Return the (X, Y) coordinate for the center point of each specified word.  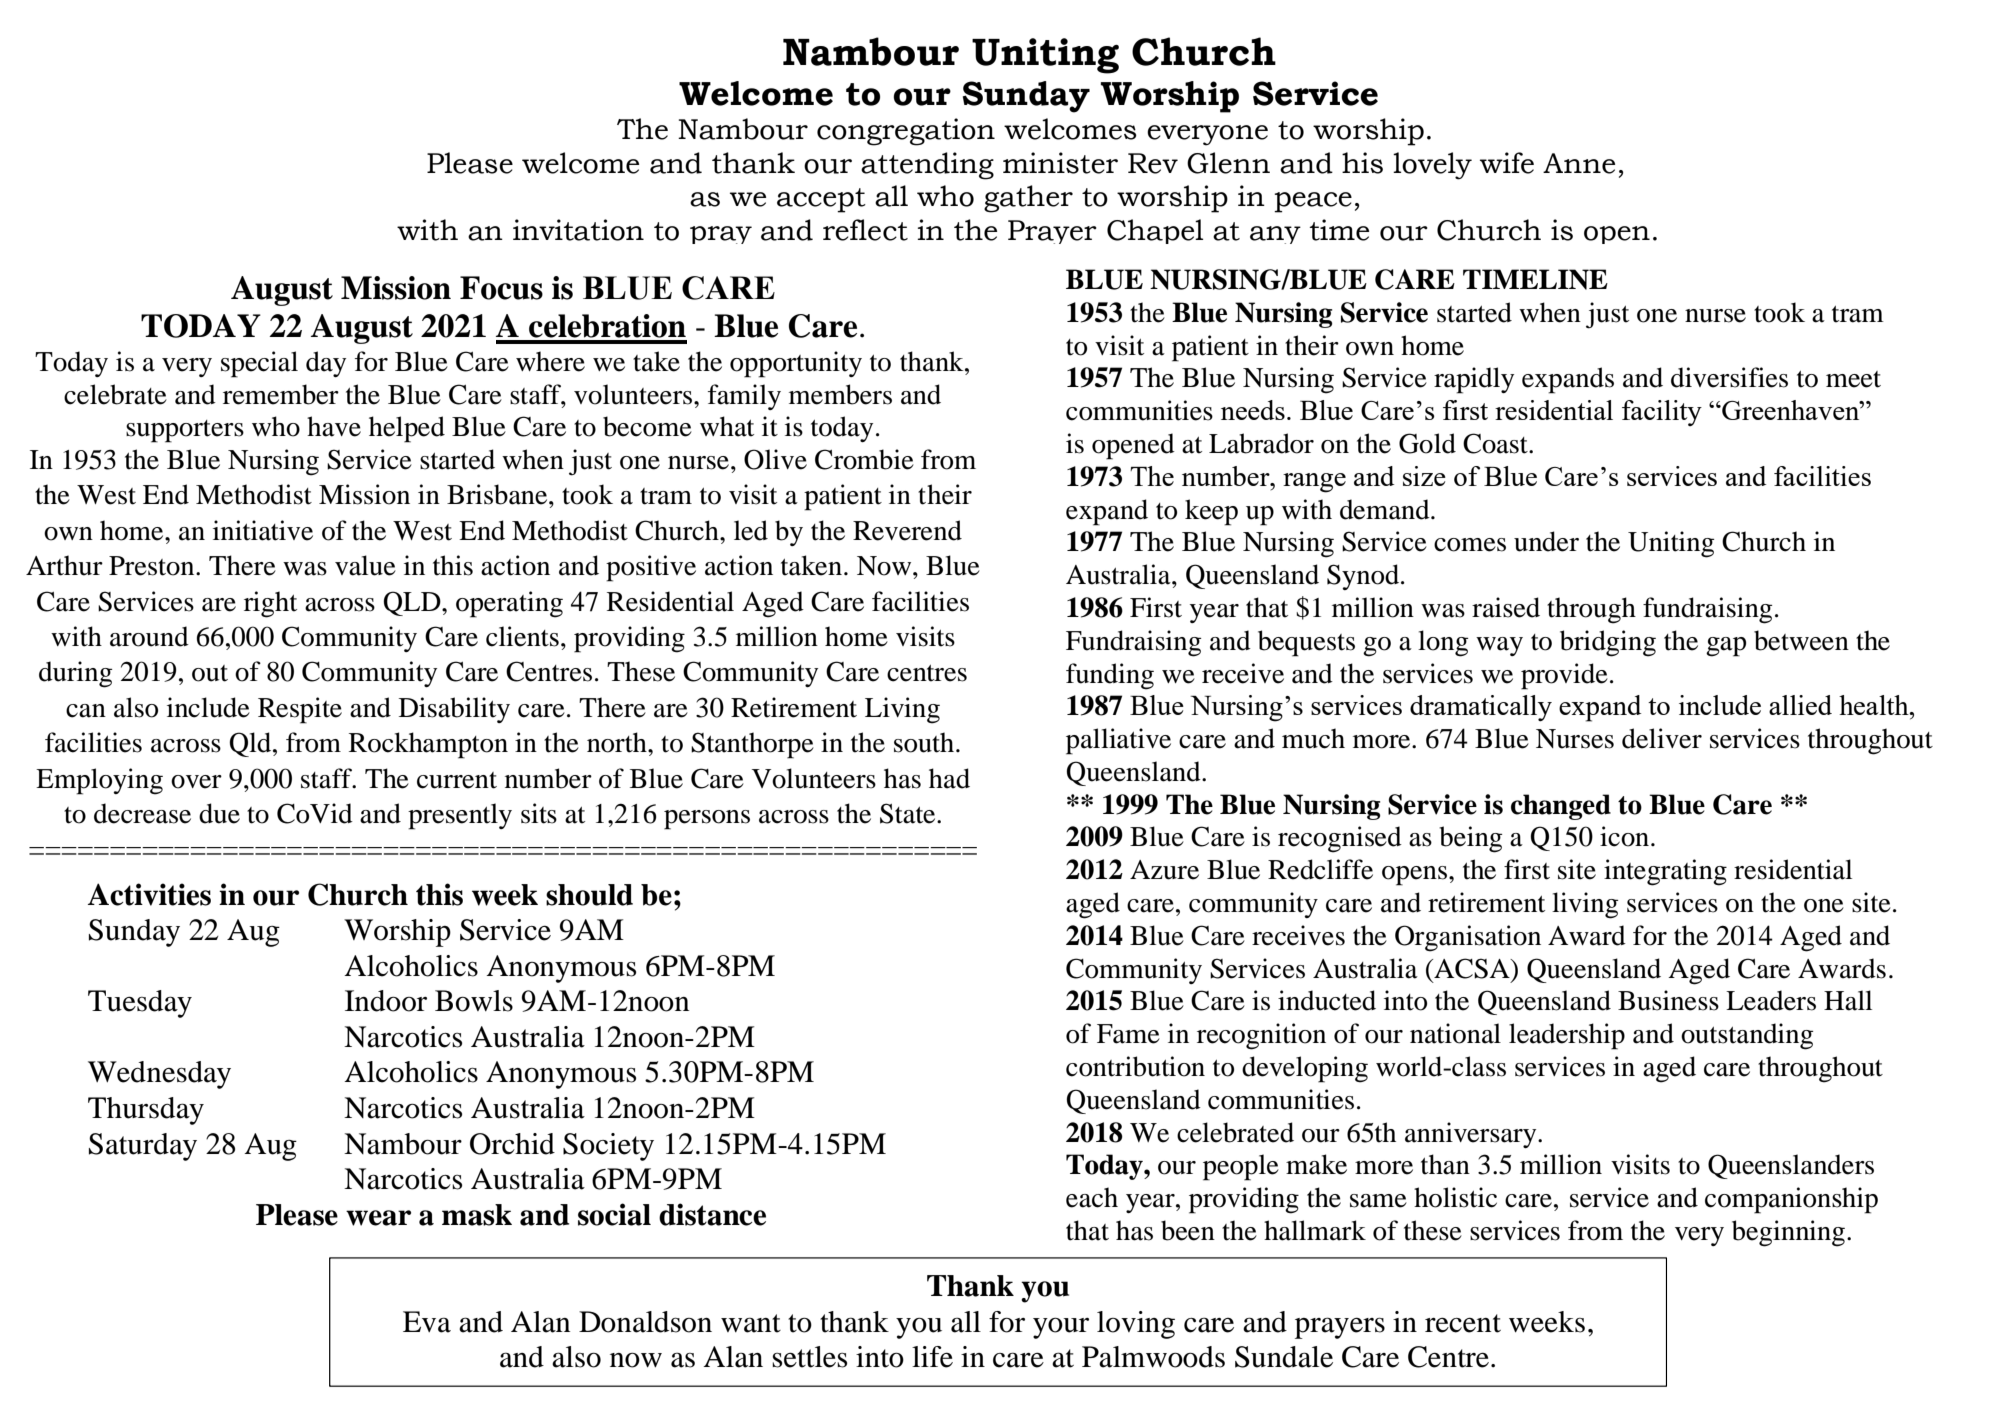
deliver (1662, 738)
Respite (300, 710)
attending (927, 166)
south (925, 742)
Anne (1579, 163)
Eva (427, 1322)
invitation (578, 230)
